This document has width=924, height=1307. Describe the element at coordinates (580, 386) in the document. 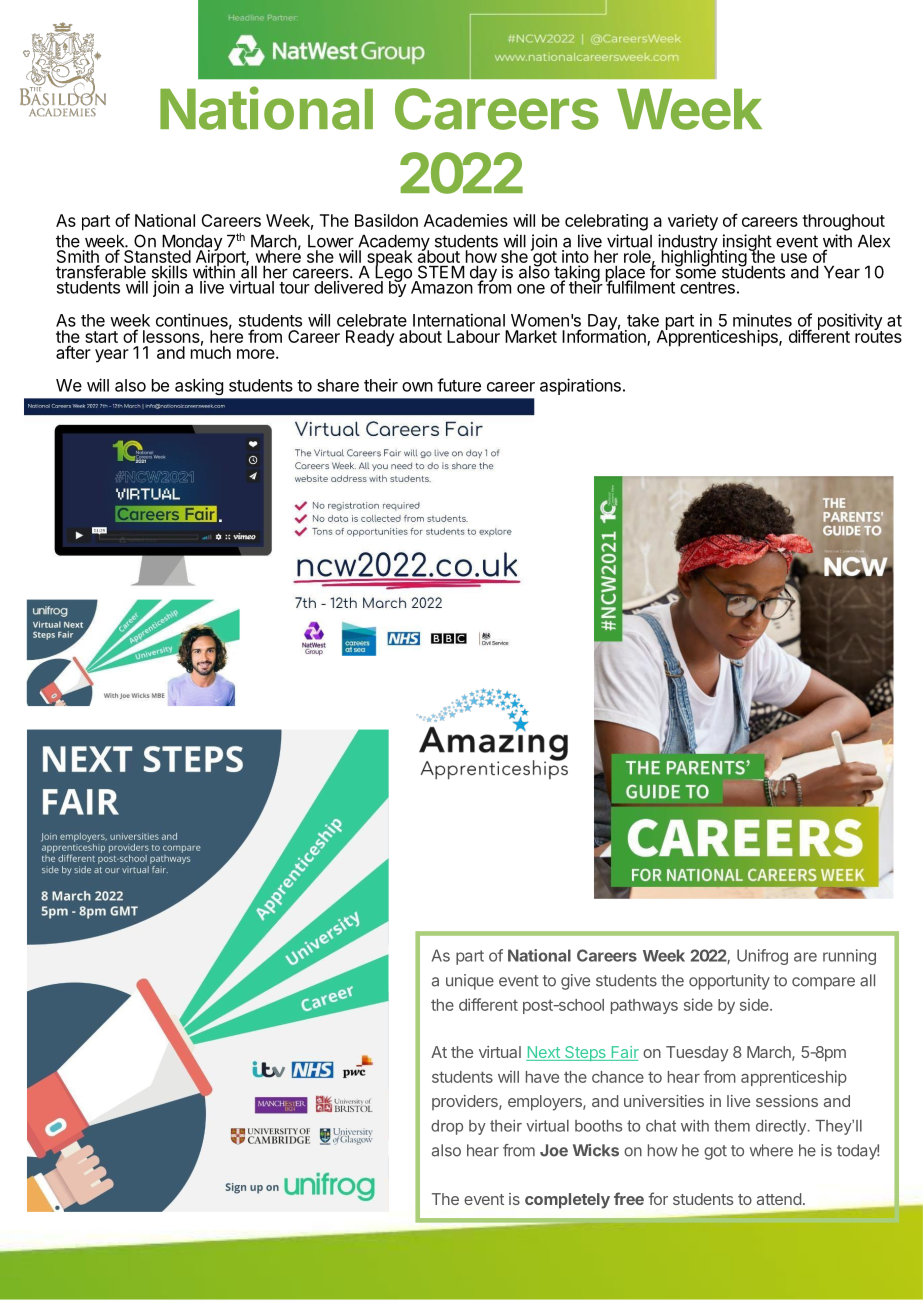

I see `aspirations` at that location.
